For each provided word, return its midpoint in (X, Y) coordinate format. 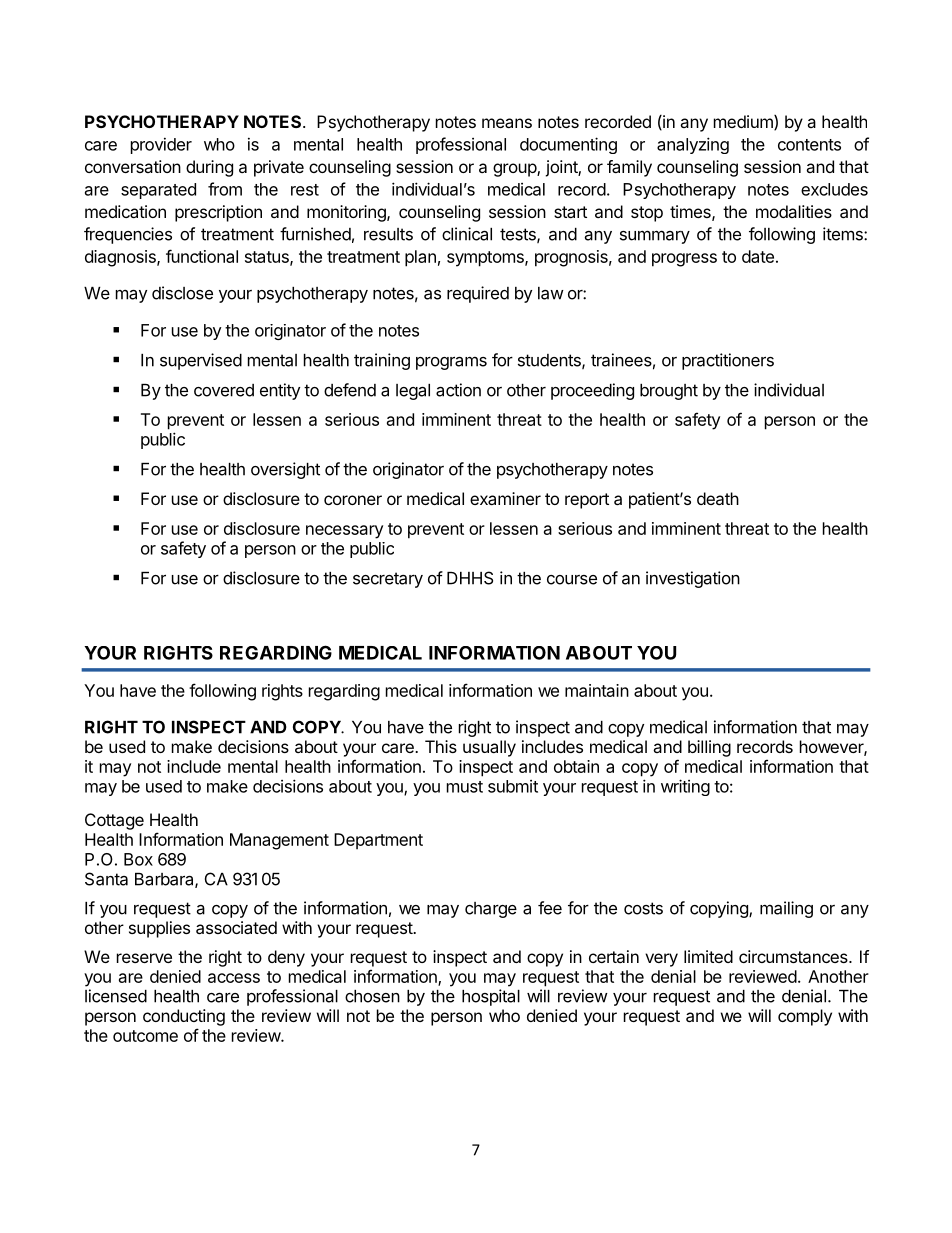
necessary (344, 532)
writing (685, 787)
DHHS (470, 578)
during (209, 168)
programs (451, 363)
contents (809, 145)
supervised (201, 361)
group (515, 170)
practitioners (728, 361)
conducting (184, 1017)
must (465, 787)
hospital (491, 997)
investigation (693, 579)
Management (279, 841)
